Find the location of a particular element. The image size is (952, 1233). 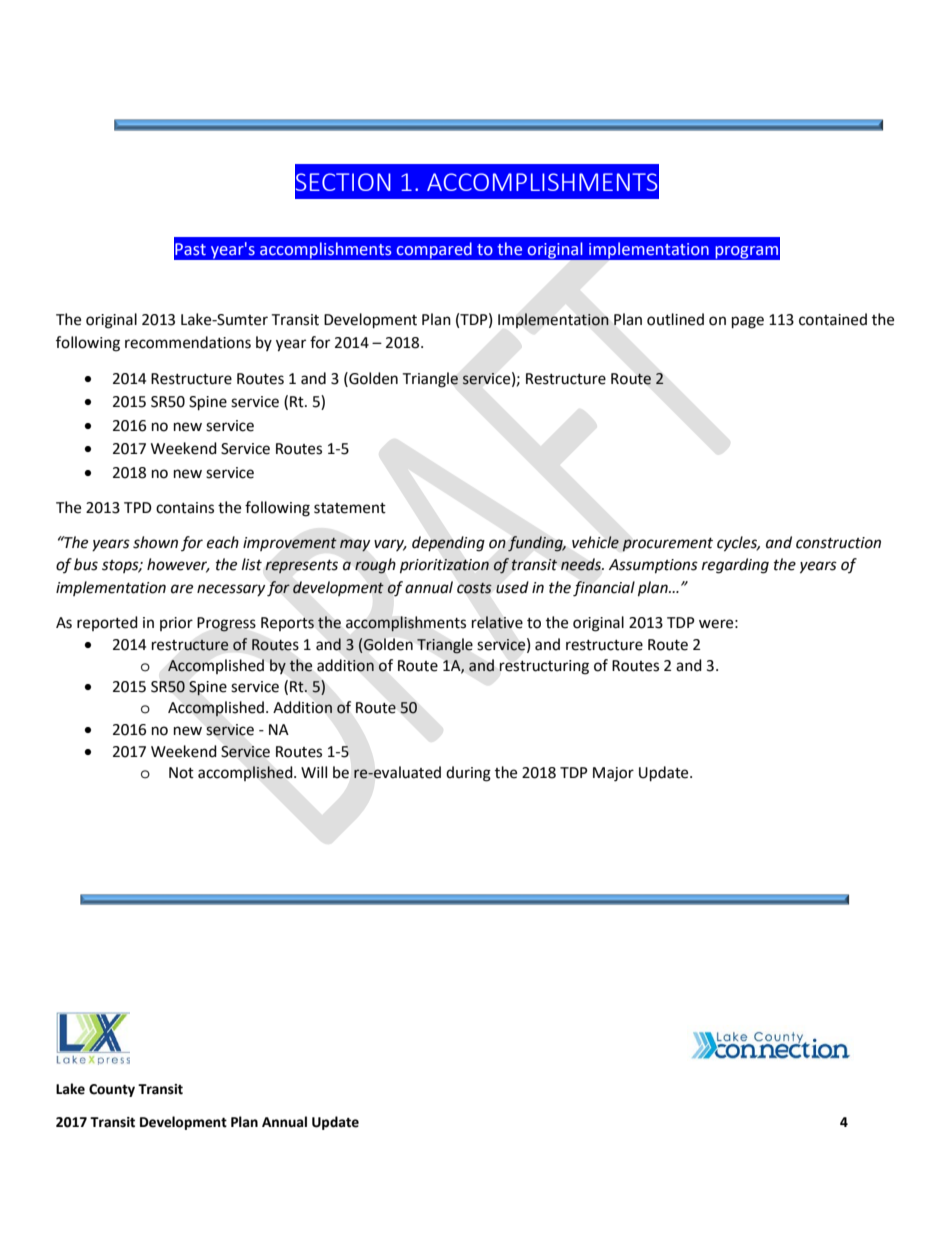

Major is located at coordinates (613, 774).
